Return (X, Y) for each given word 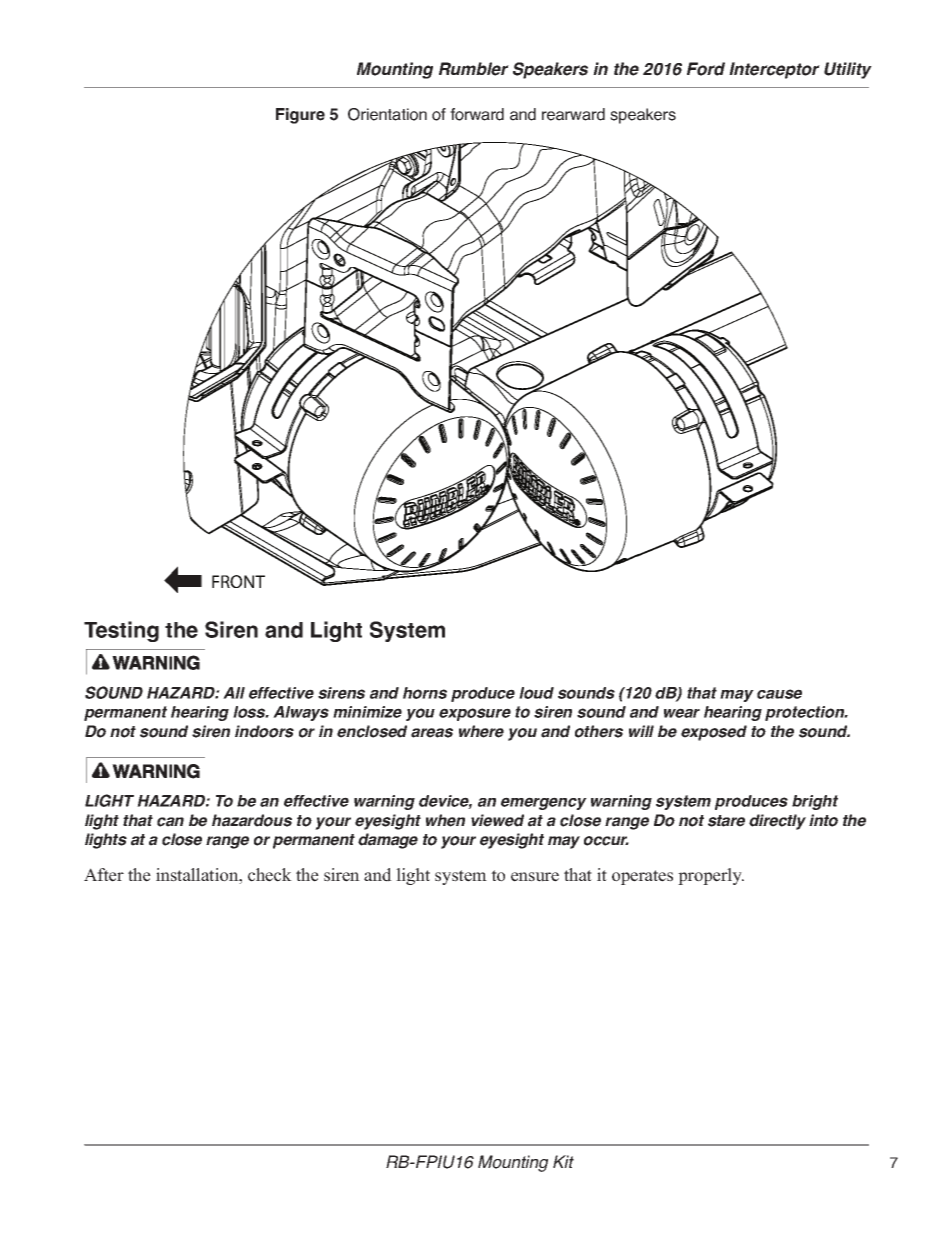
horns (425, 693)
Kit (563, 1161)
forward (477, 114)
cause (779, 694)
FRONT (238, 581)
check (270, 875)
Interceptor (774, 70)
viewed (497, 820)
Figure (300, 116)
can (170, 822)
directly (777, 822)
